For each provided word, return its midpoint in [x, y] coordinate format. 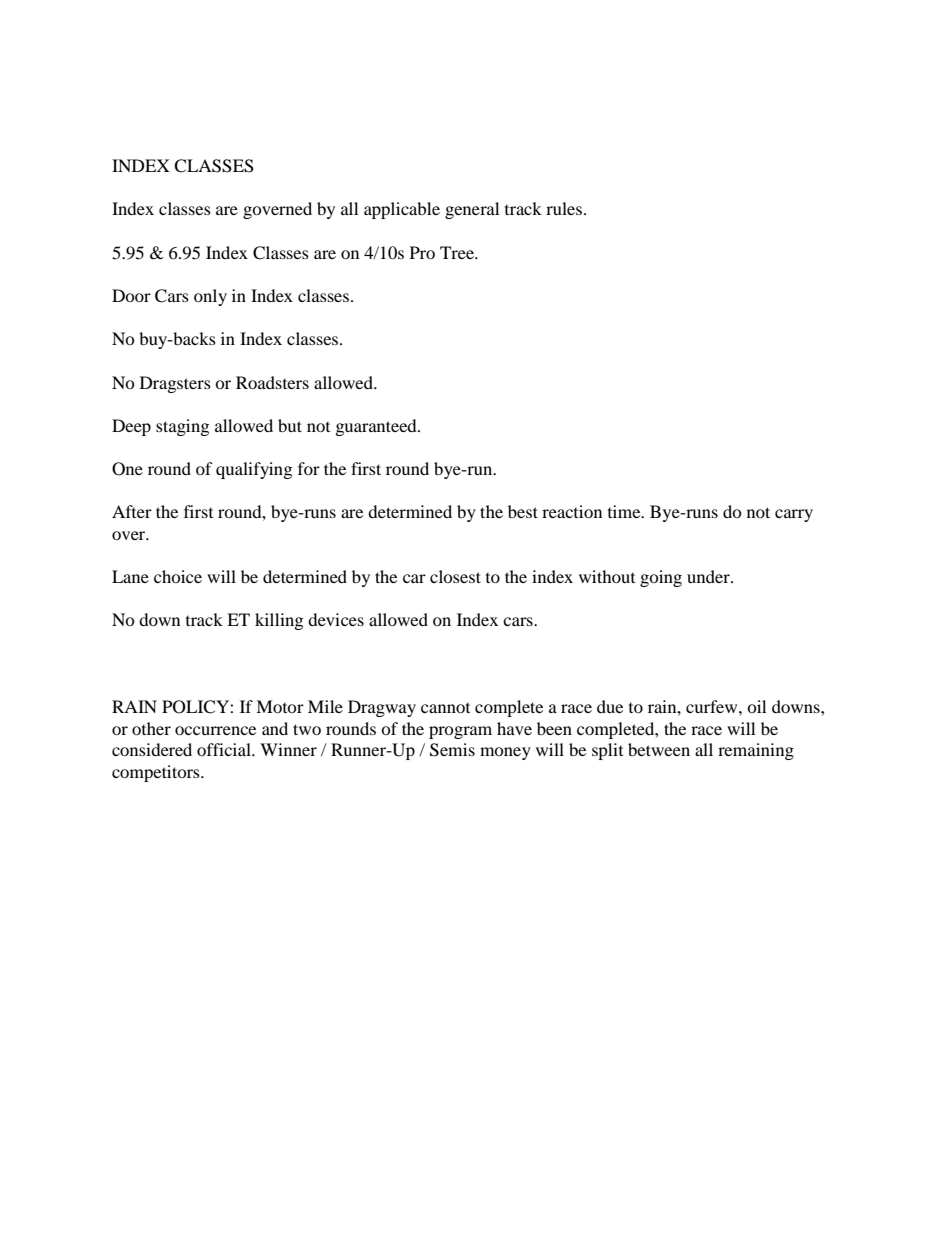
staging [182, 427]
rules [564, 208]
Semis [452, 750]
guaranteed [377, 427]
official [225, 749]
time [625, 511]
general [472, 210]
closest [455, 576]
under [709, 576]
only [210, 297]
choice [178, 576]
